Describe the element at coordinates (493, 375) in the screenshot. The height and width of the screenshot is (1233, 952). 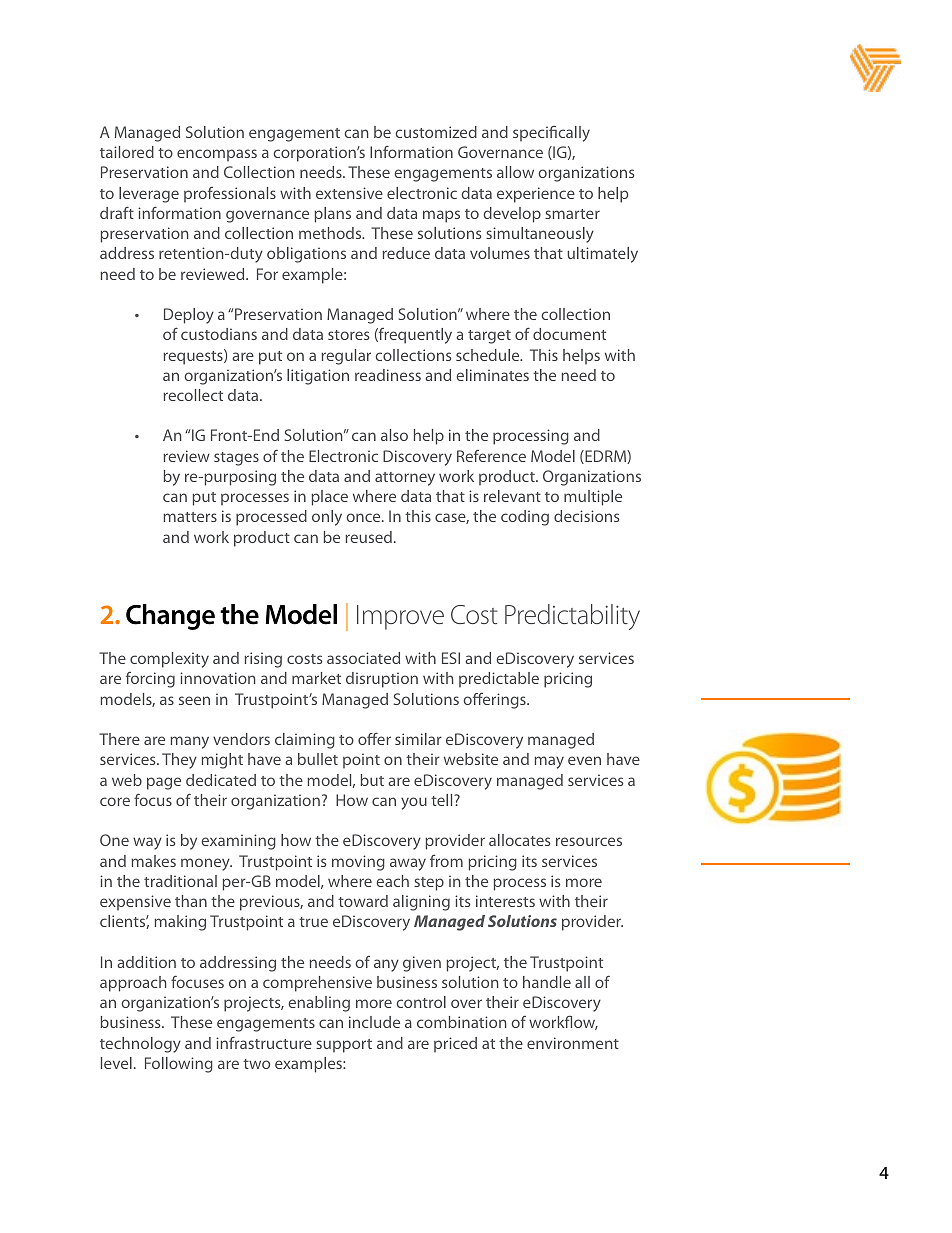
I see `eliminates` at that location.
